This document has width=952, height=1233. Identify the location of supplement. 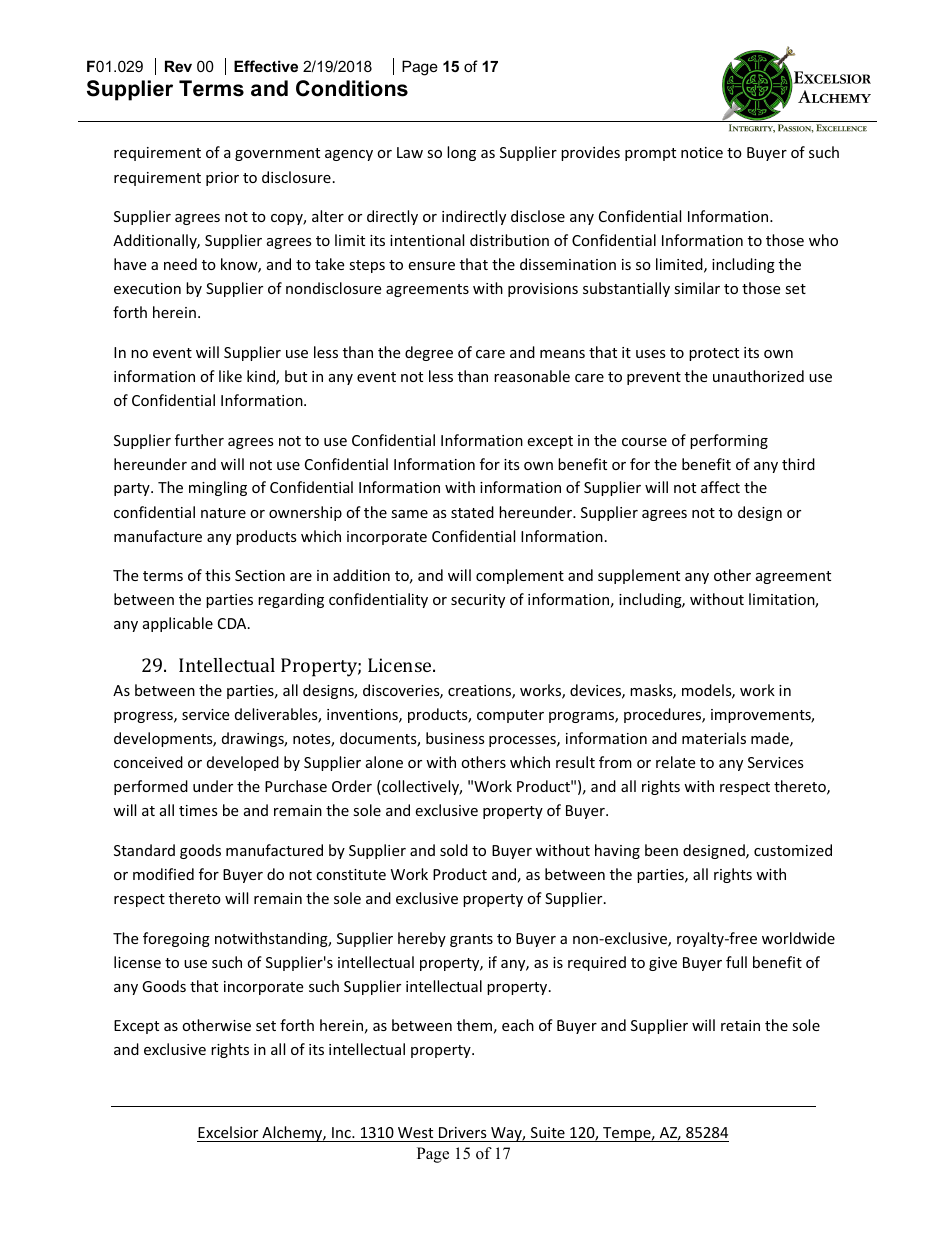
(639, 576).
